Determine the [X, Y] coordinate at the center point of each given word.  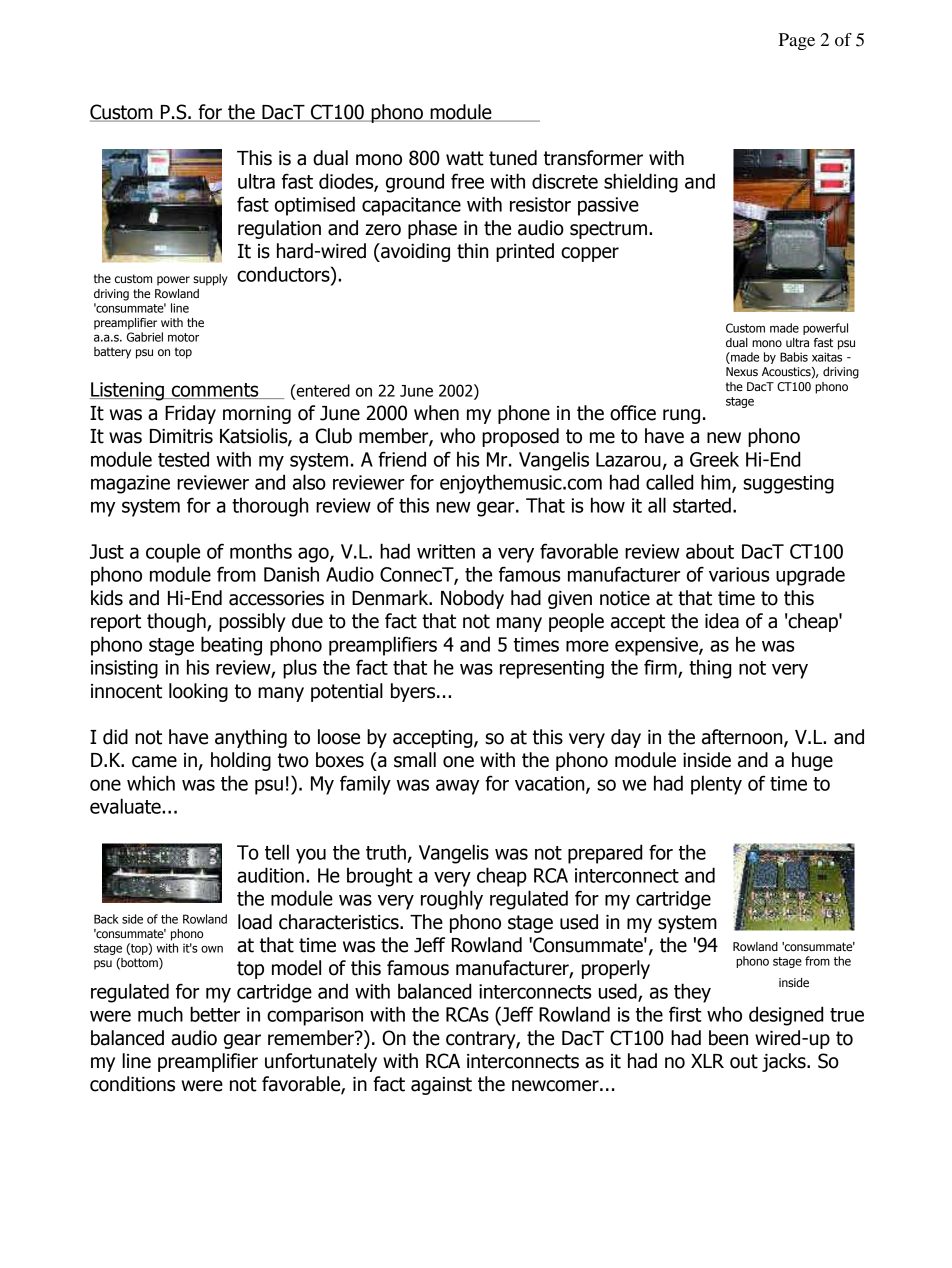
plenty [716, 785]
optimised [315, 206]
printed [525, 252]
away [457, 787]
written [446, 551]
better [215, 1014]
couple [173, 553]
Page [797, 41]
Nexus [742, 371]
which [151, 783]
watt [465, 158]
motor [183, 337]
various [739, 574]
